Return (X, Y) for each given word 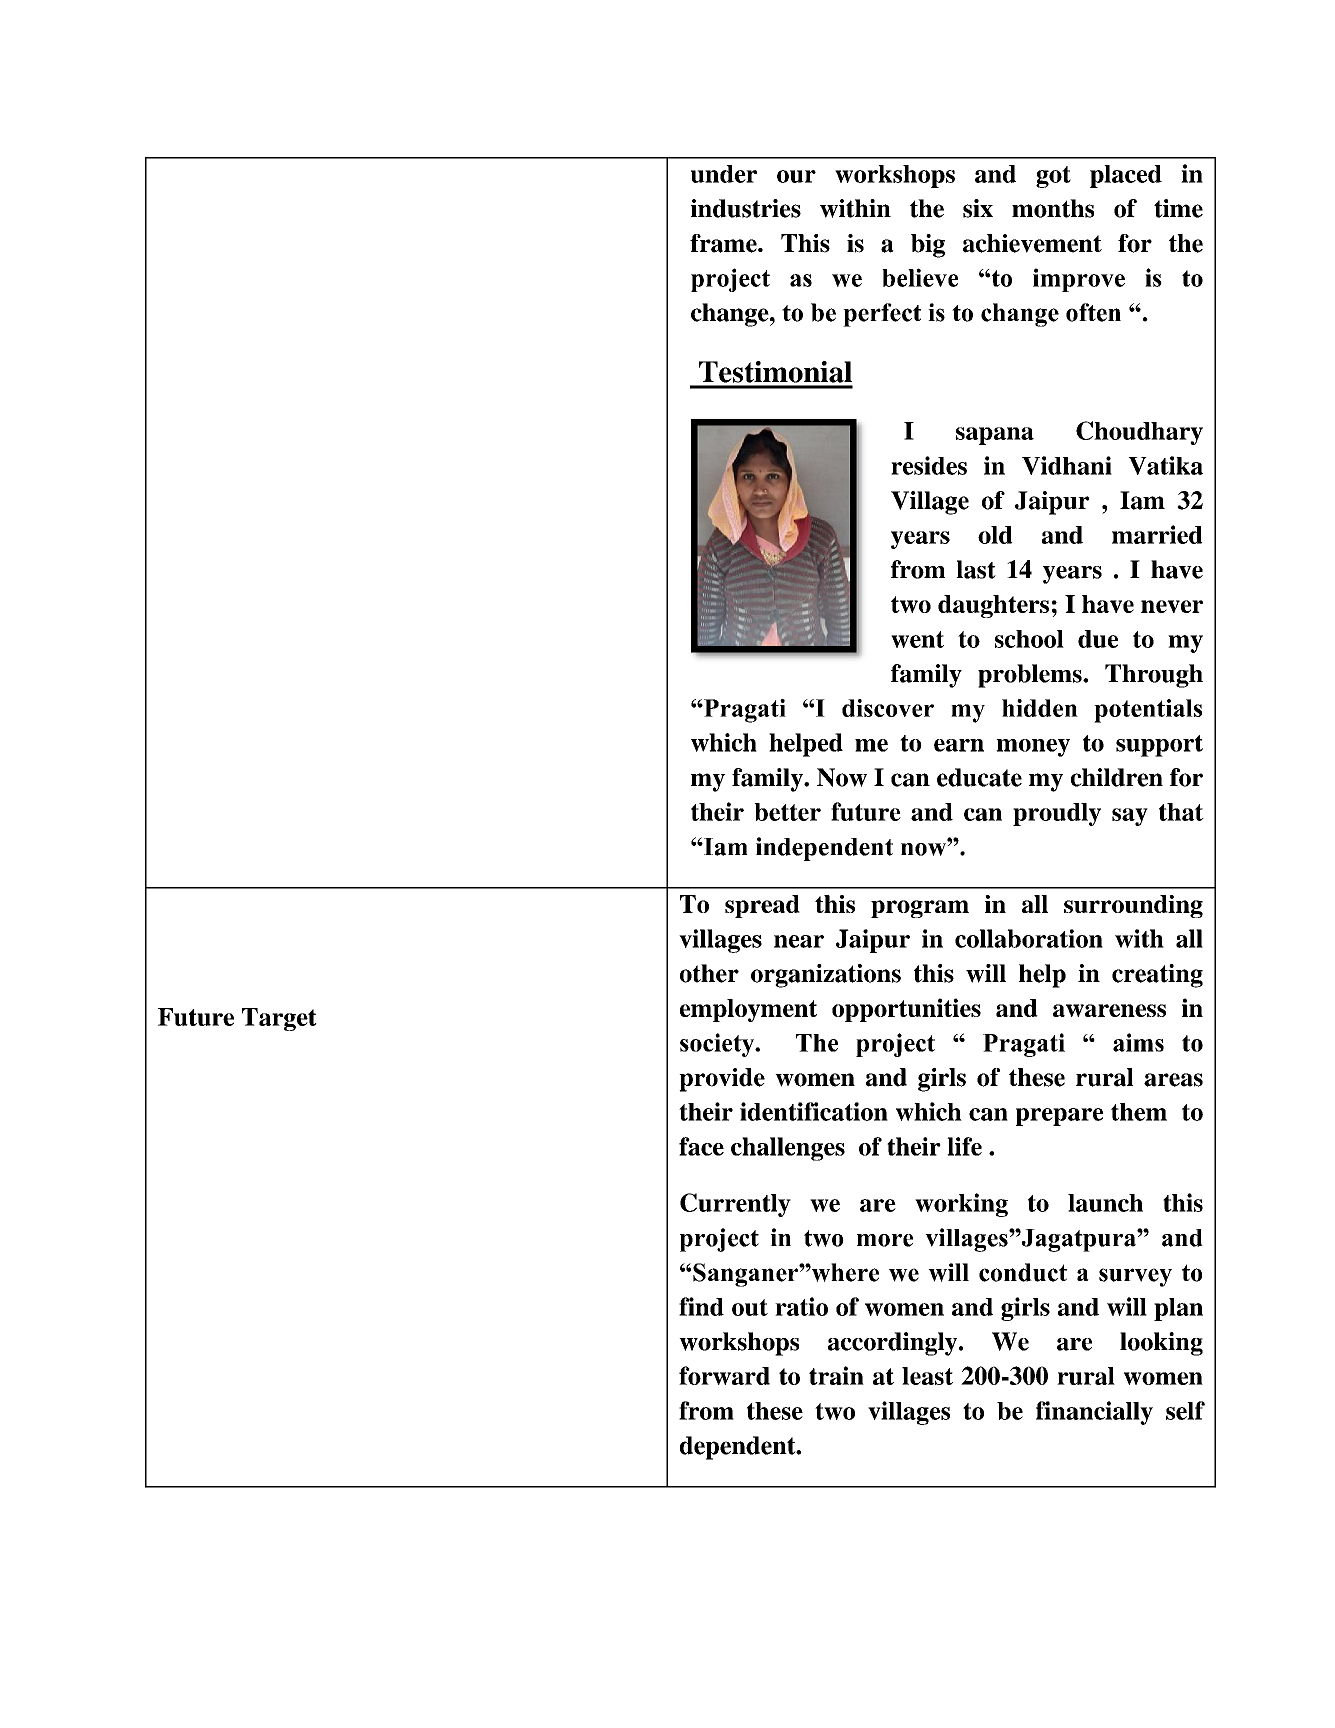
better (787, 812)
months (1053, 208)
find (701, 1306)
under (724, 174)
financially (1094, 1413)
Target (279, 1019)
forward (724, 1375)
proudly (1057, 814)
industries (746, 208)
